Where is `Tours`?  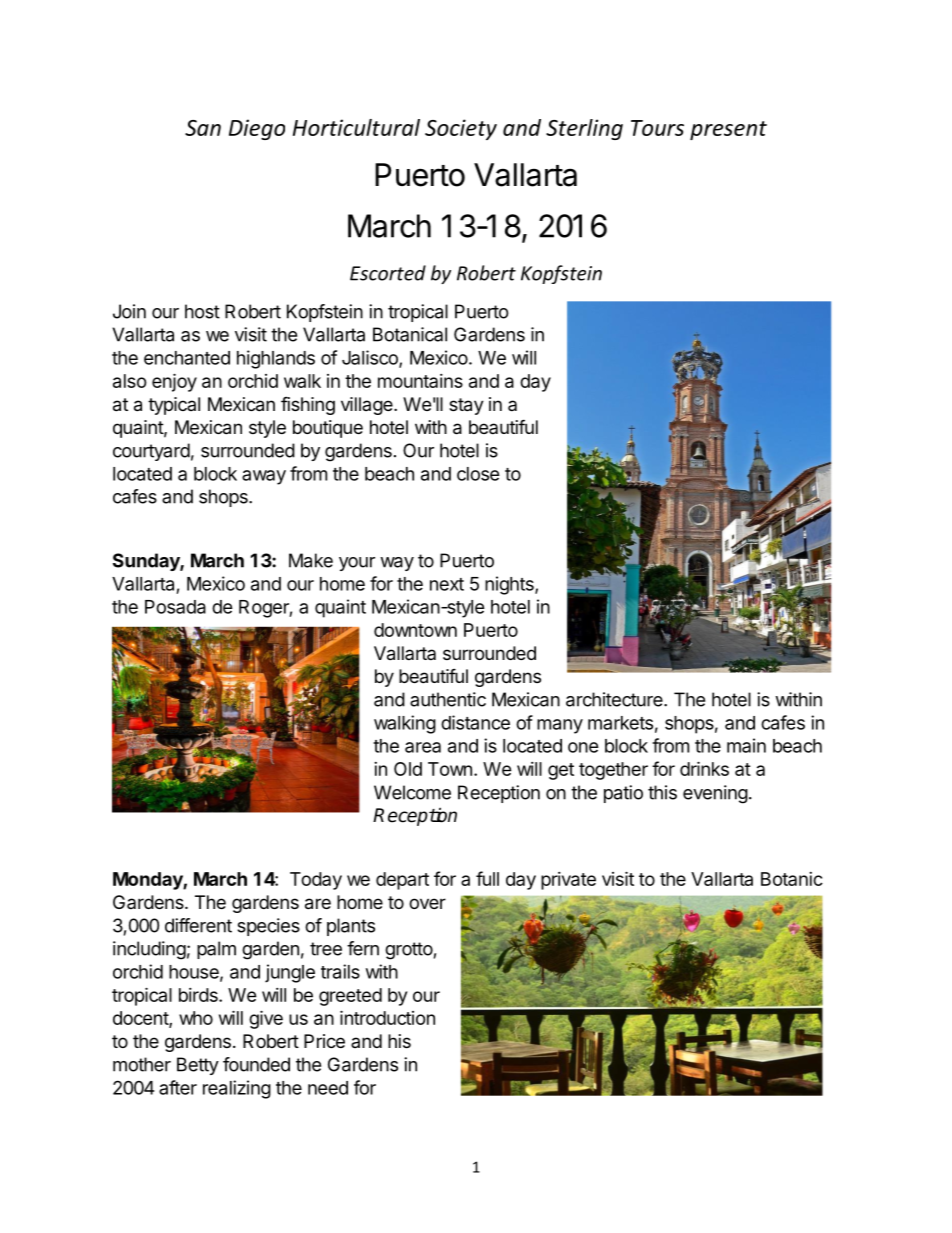
Tours is located at coordinates (657, 128).
